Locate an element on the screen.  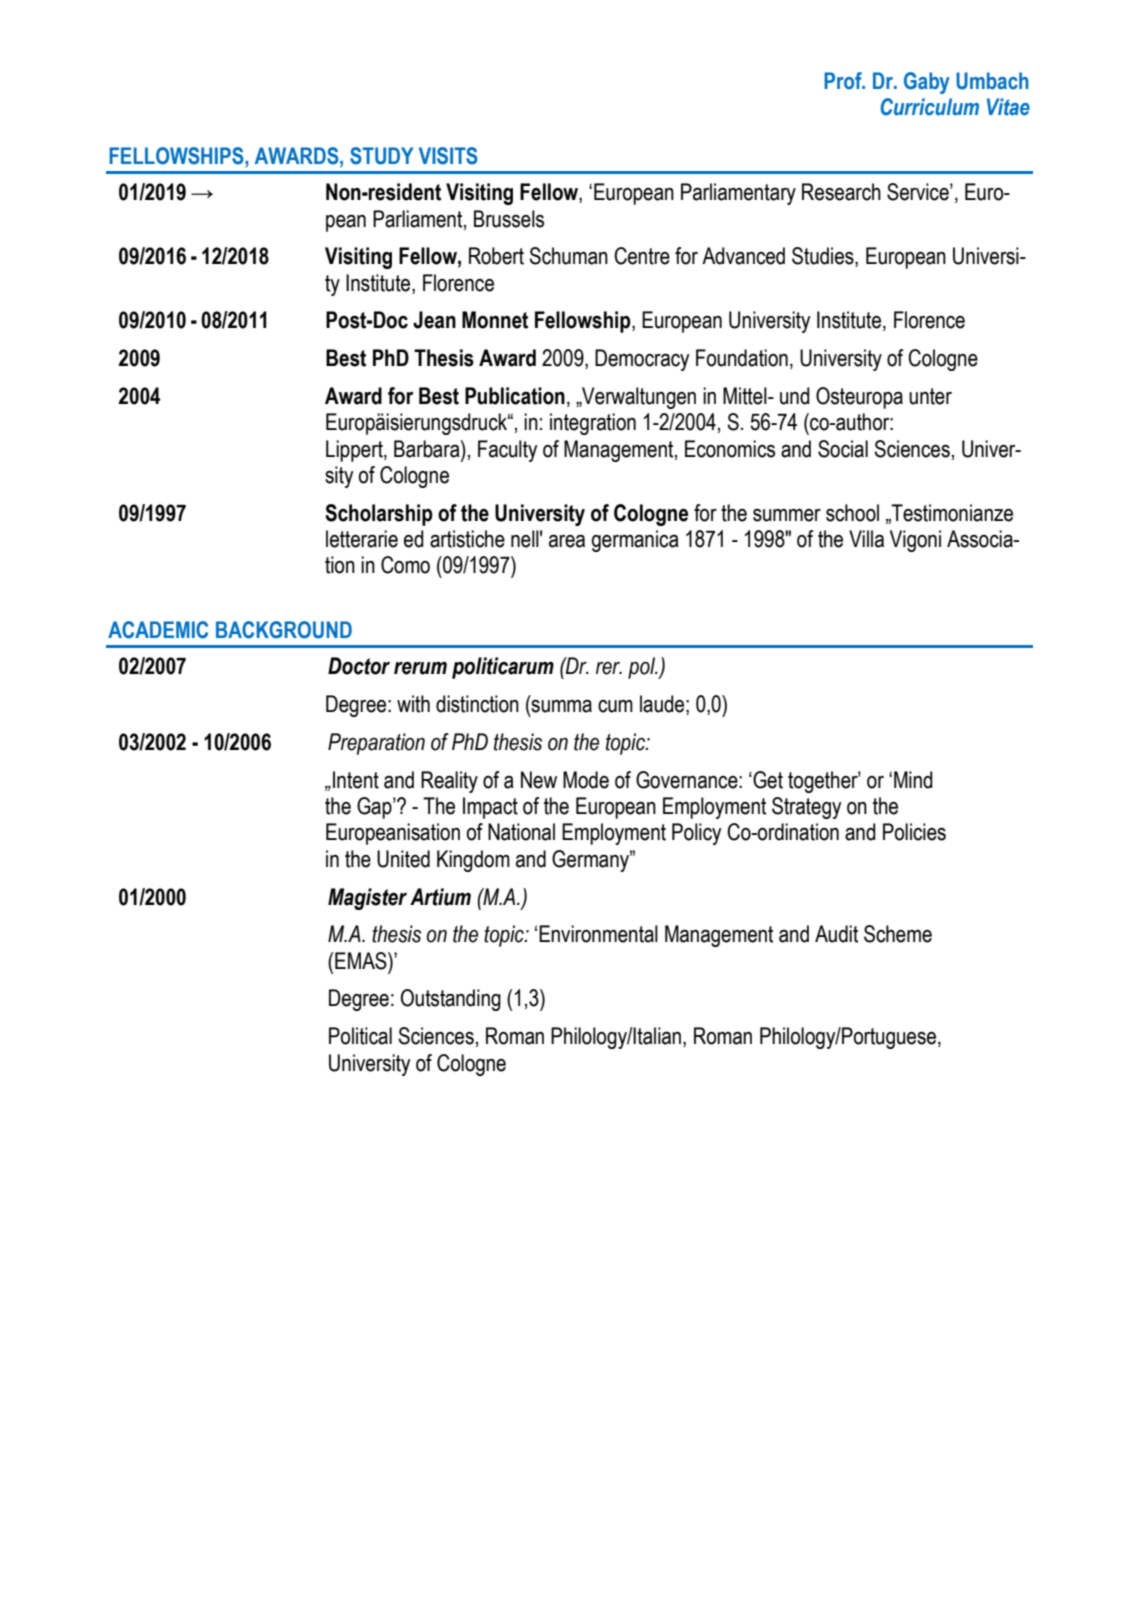
VISITS is located at coordinates (448, 156).
